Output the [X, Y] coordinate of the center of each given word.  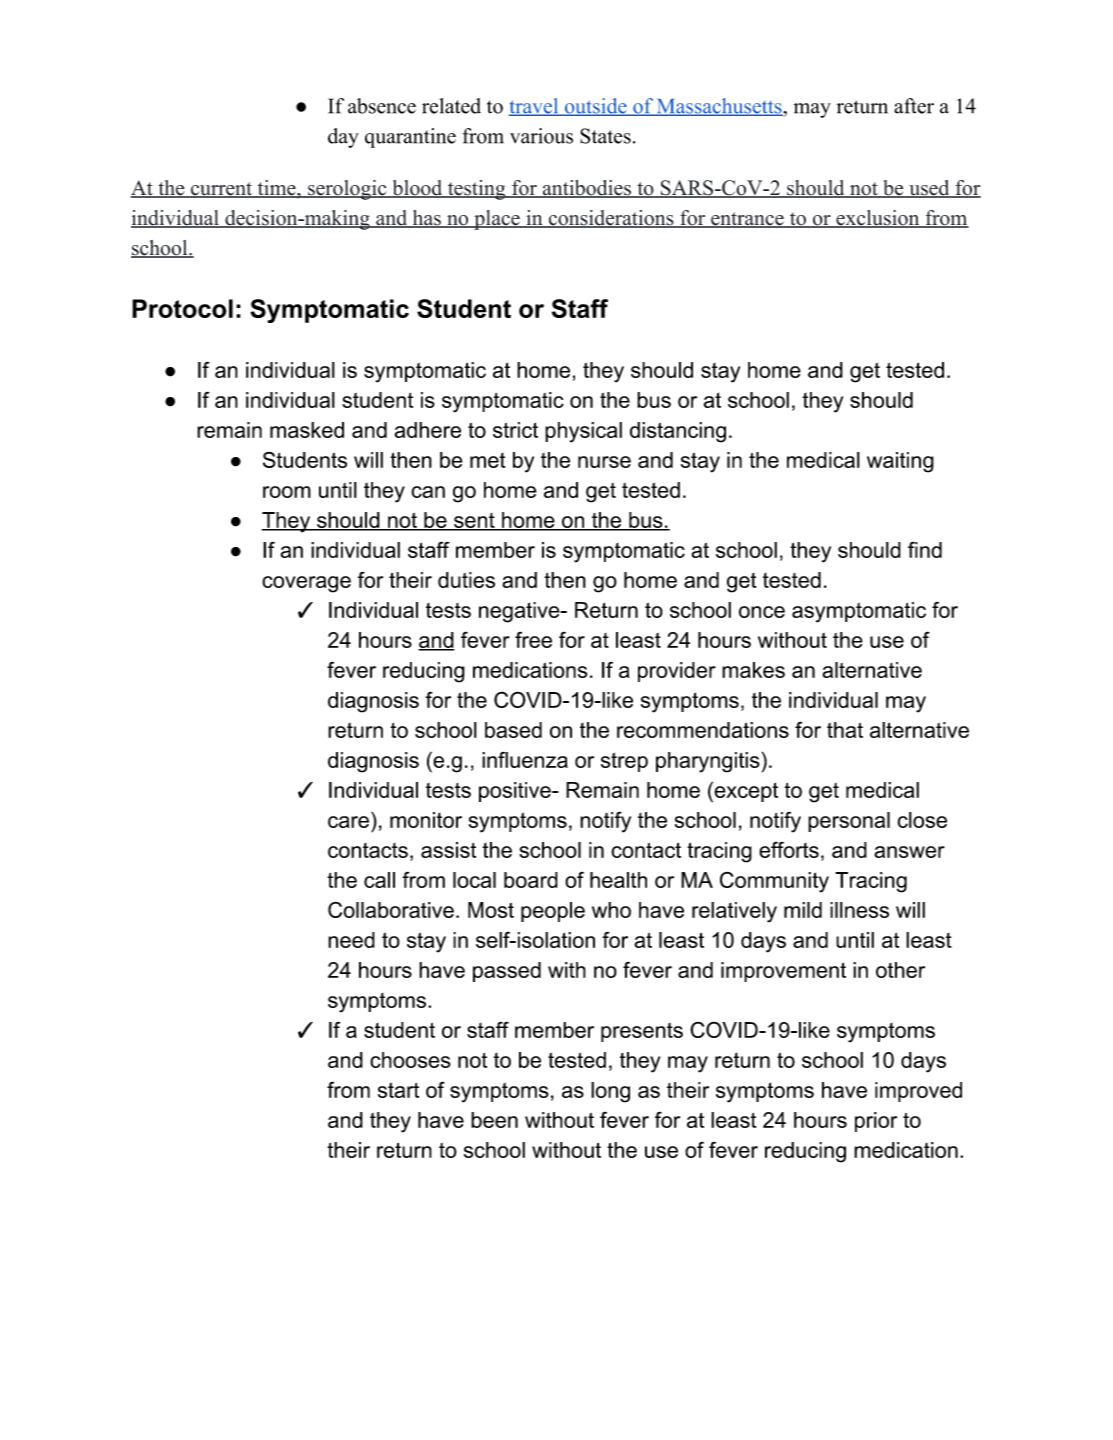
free [533, 639]
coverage [306, 584]
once [762, 612]
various [541, 136]
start [398, 1090]
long [610, 1092]
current [222, 190]
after [914, 106]
